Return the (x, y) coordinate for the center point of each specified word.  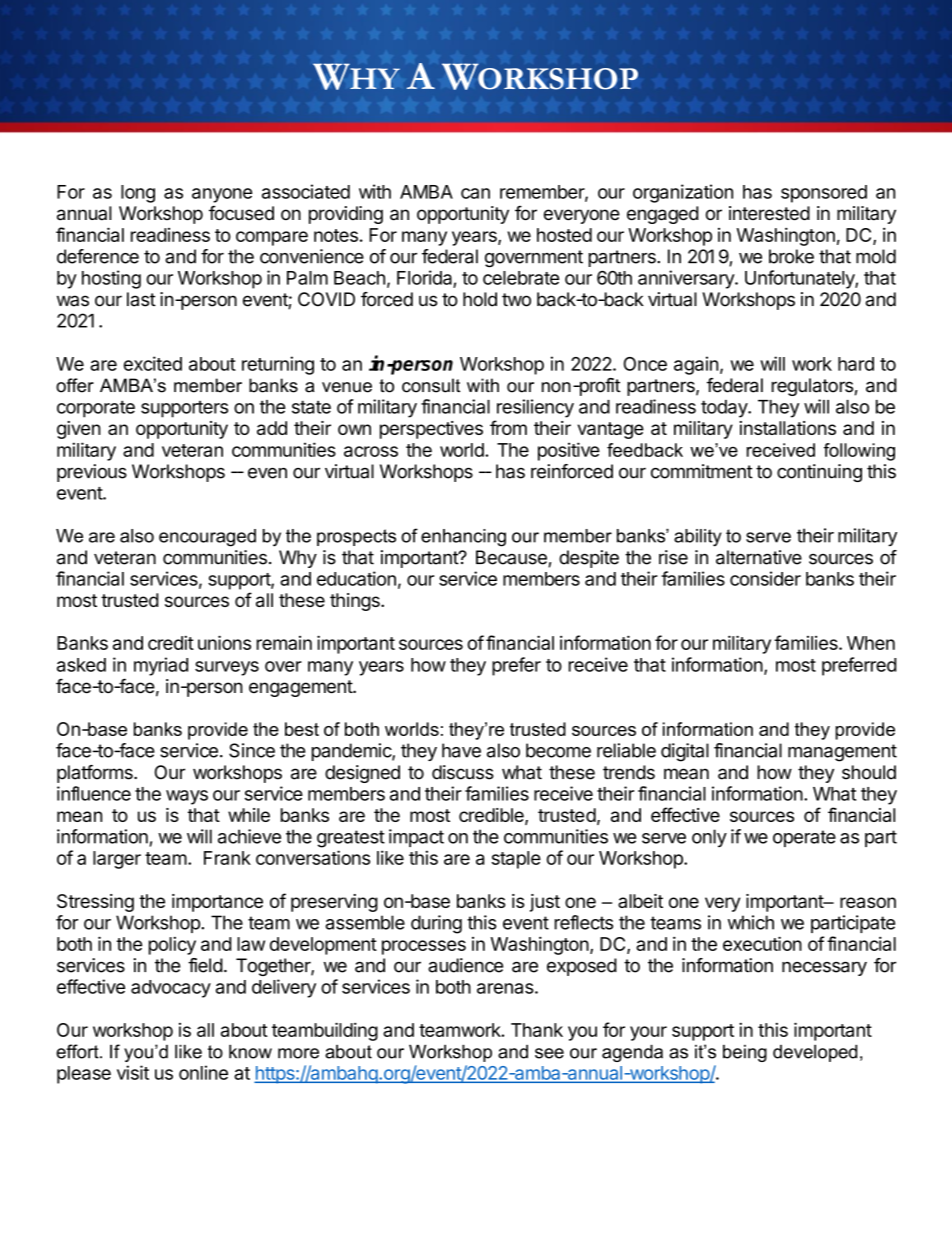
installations (788, 428)
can (475, 193)
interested (769, 213)
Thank (537, 1030)
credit (171, 642)
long (138, 194)
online (203, 1072)
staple (516, 860)
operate (804, 838)
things (356, 602)
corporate (96, 409)
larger (117, 860)
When (871, 643)
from (508, 427)
